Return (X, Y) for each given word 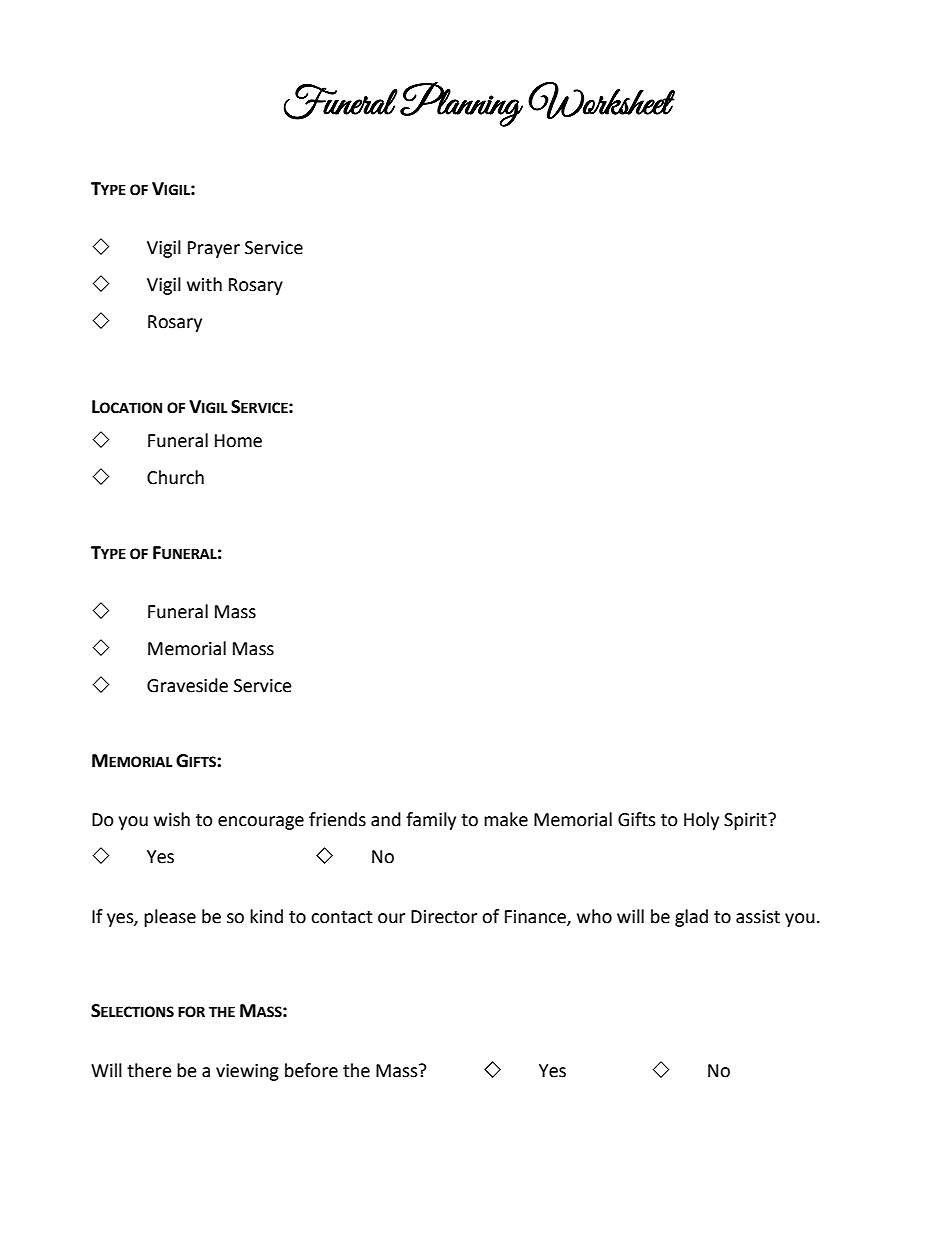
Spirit (746, 821)
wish (172, 819)
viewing (247, 1072)
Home (238, 441)
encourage (261, 823)
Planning (461, 104)
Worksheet (601, 100)
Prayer (214, 249)
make (506, 819)
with (204, 284)
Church (175, 477)
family (431, 821)
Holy (701, 821)
